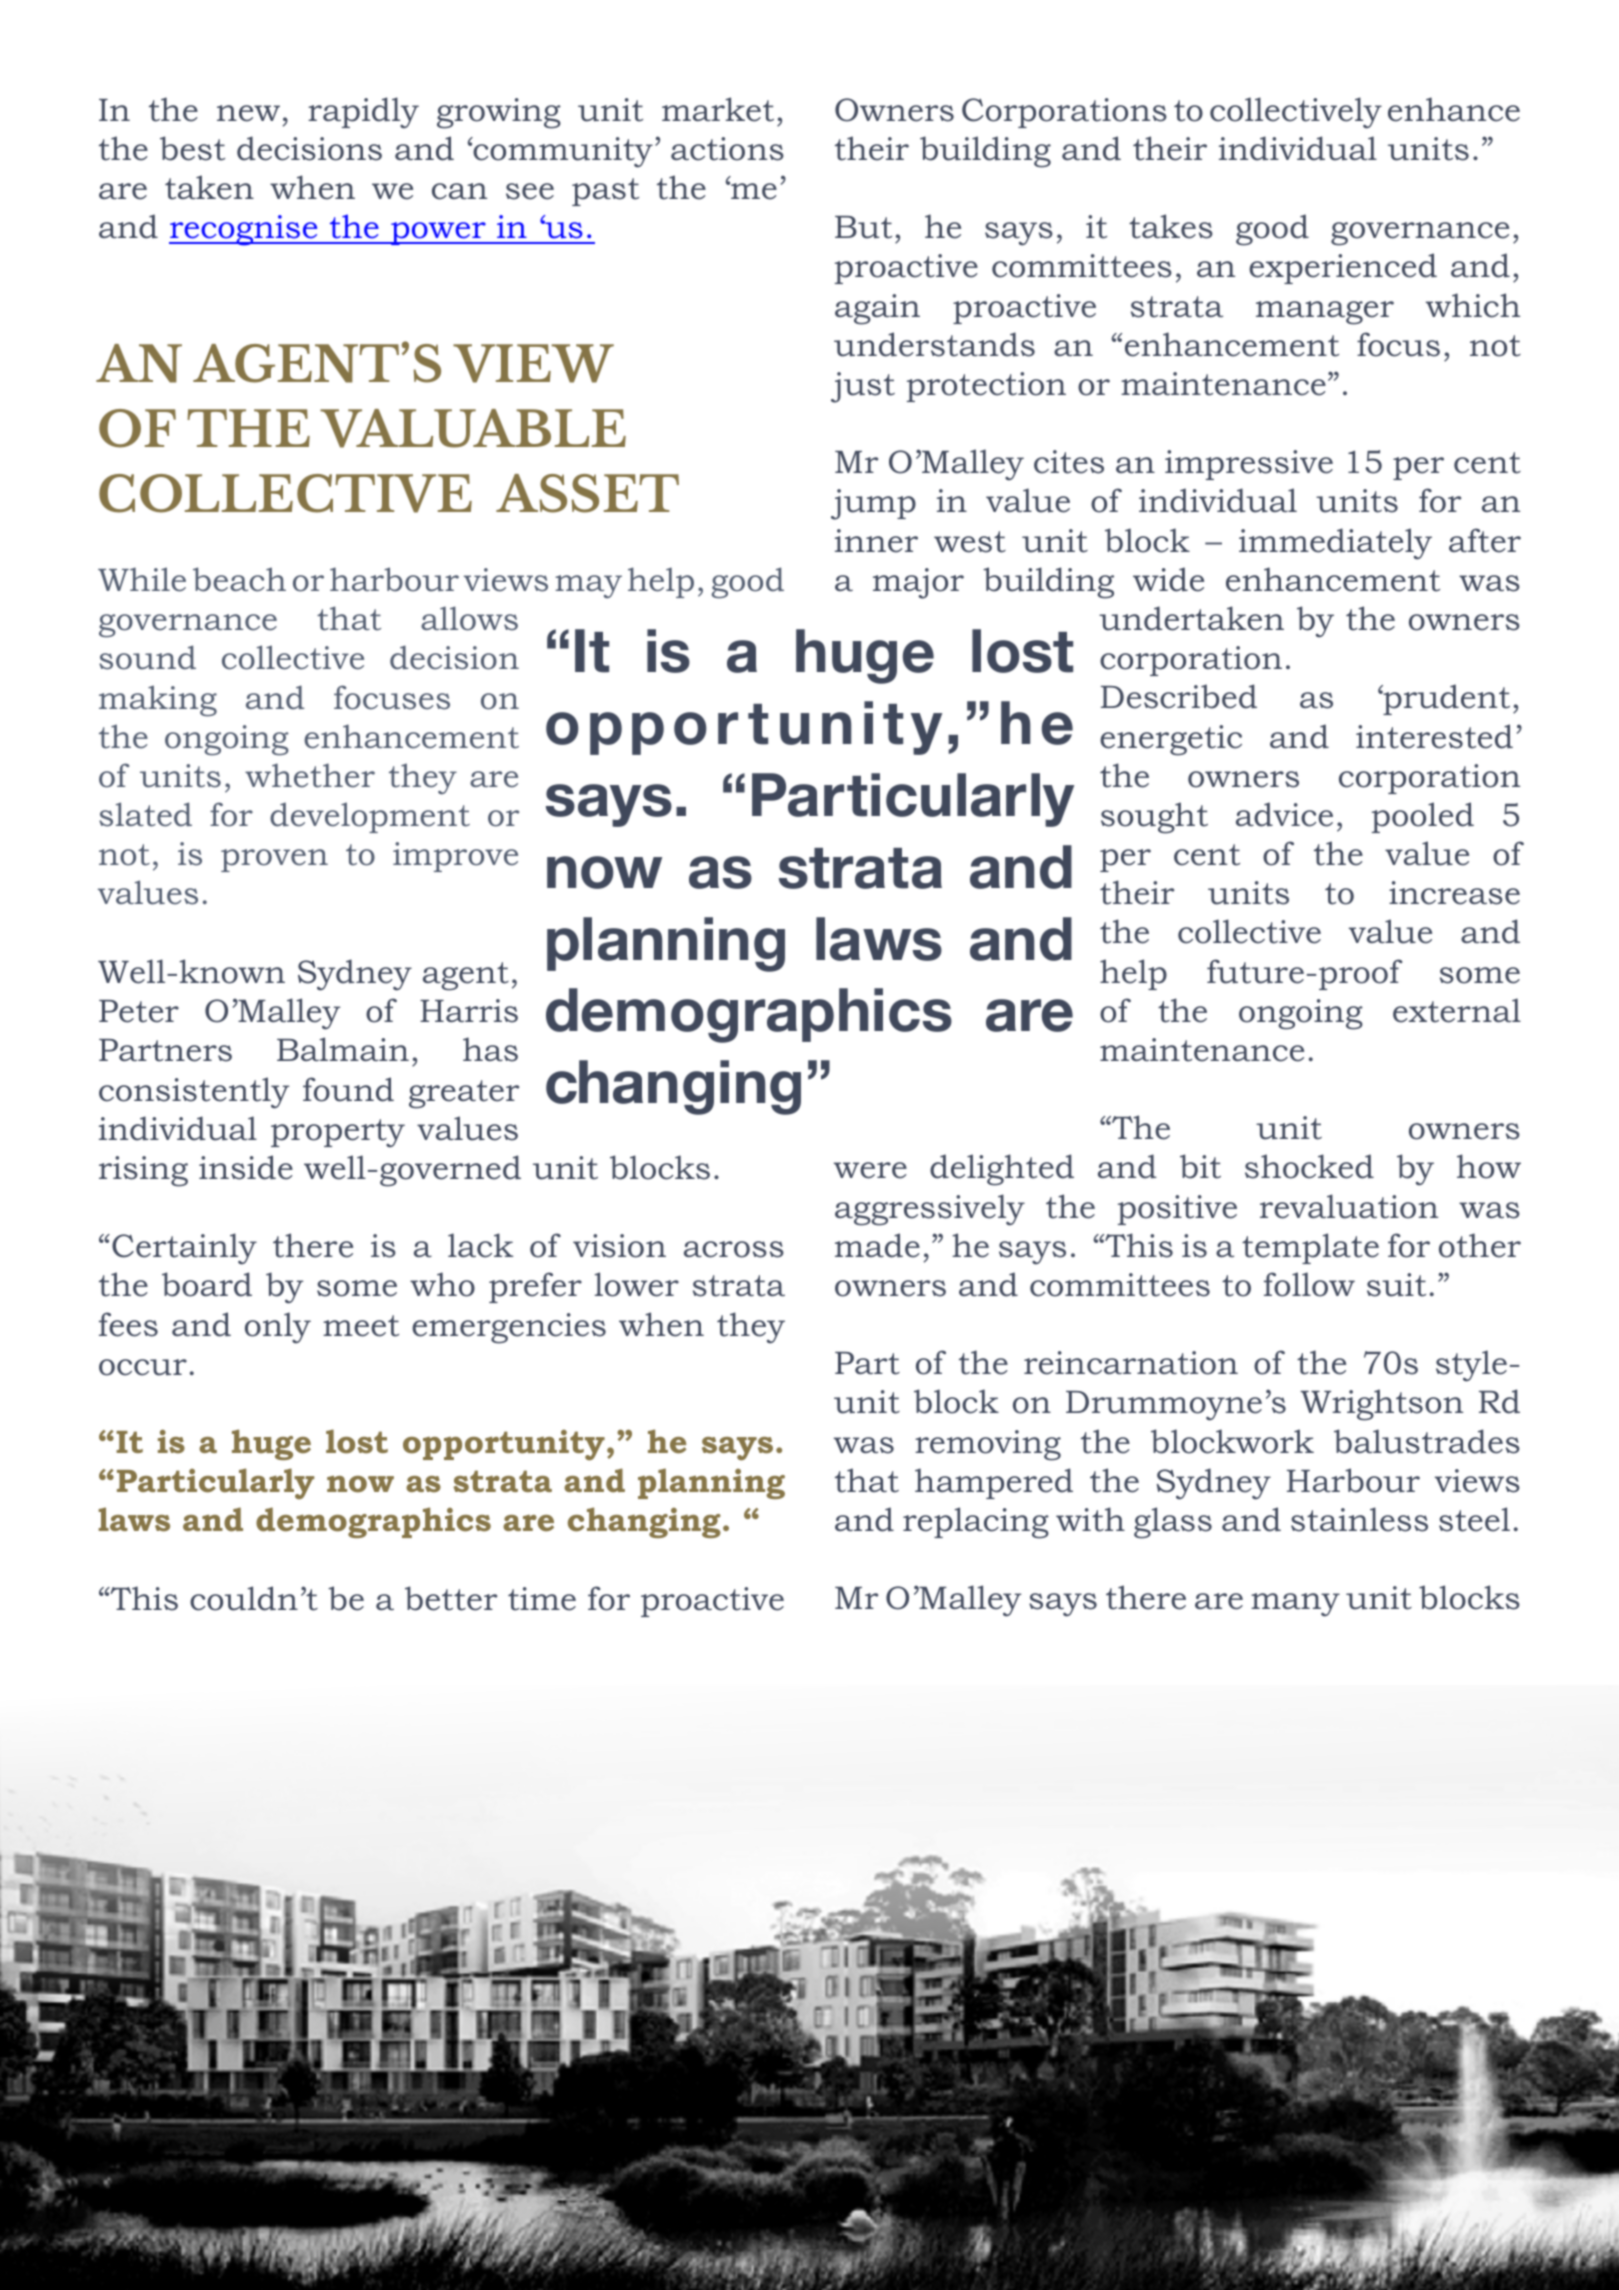  What do you see at coordinates (239, 579) in the screenshot?
I see `beach` at bounding box center [239, 579].
